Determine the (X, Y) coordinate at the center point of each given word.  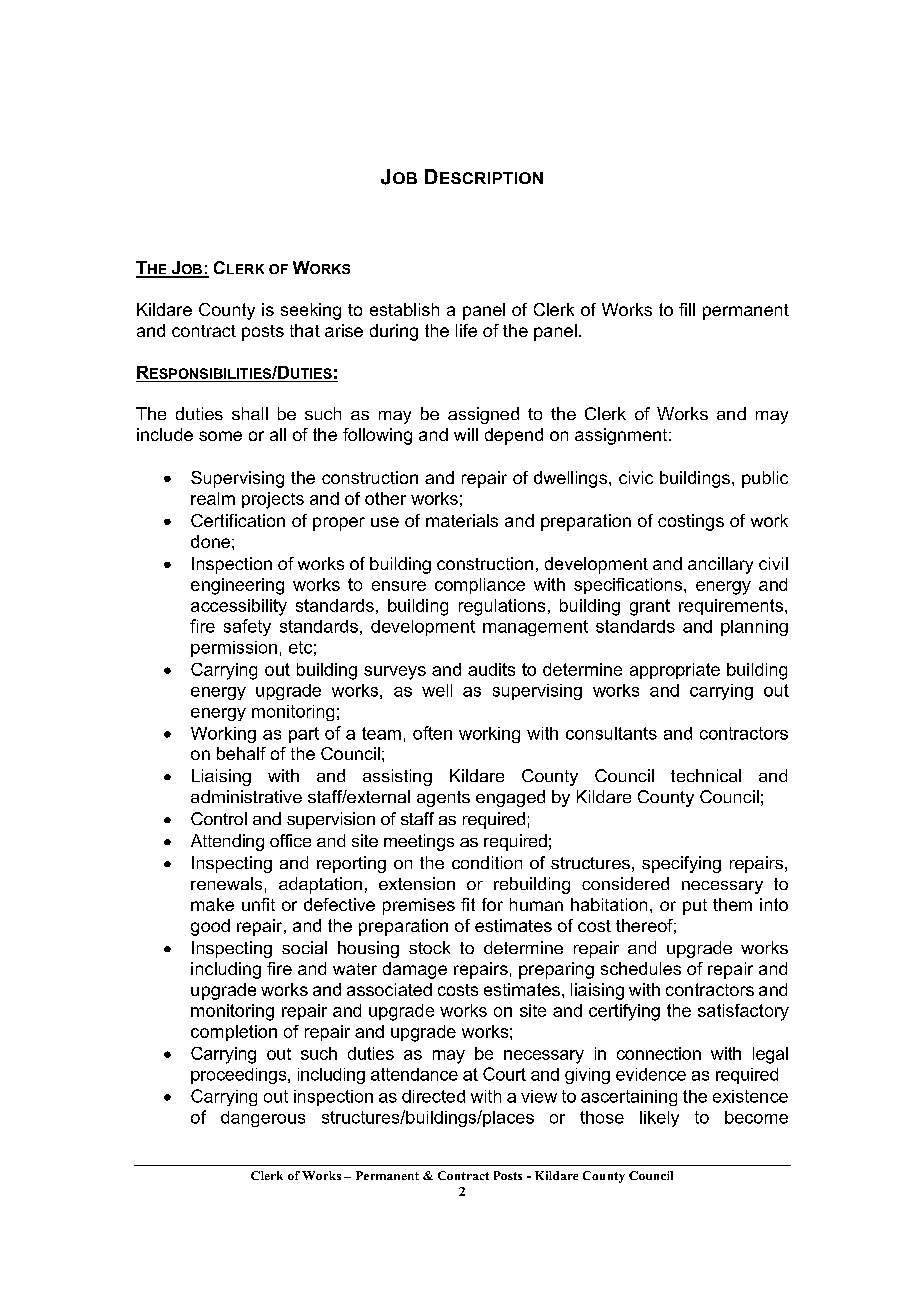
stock (429, 947)
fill (687, 309)
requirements (731, 607)
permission (234, 649)
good (210, 927)
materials (462, 520)
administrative (246, 796)
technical (706, 775)
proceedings (240, 1076)
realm (213, 498)
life (466, 330)
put (695, 907)
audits (491, 669)
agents (443, 799)
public (765, 479)
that (305, 330)
